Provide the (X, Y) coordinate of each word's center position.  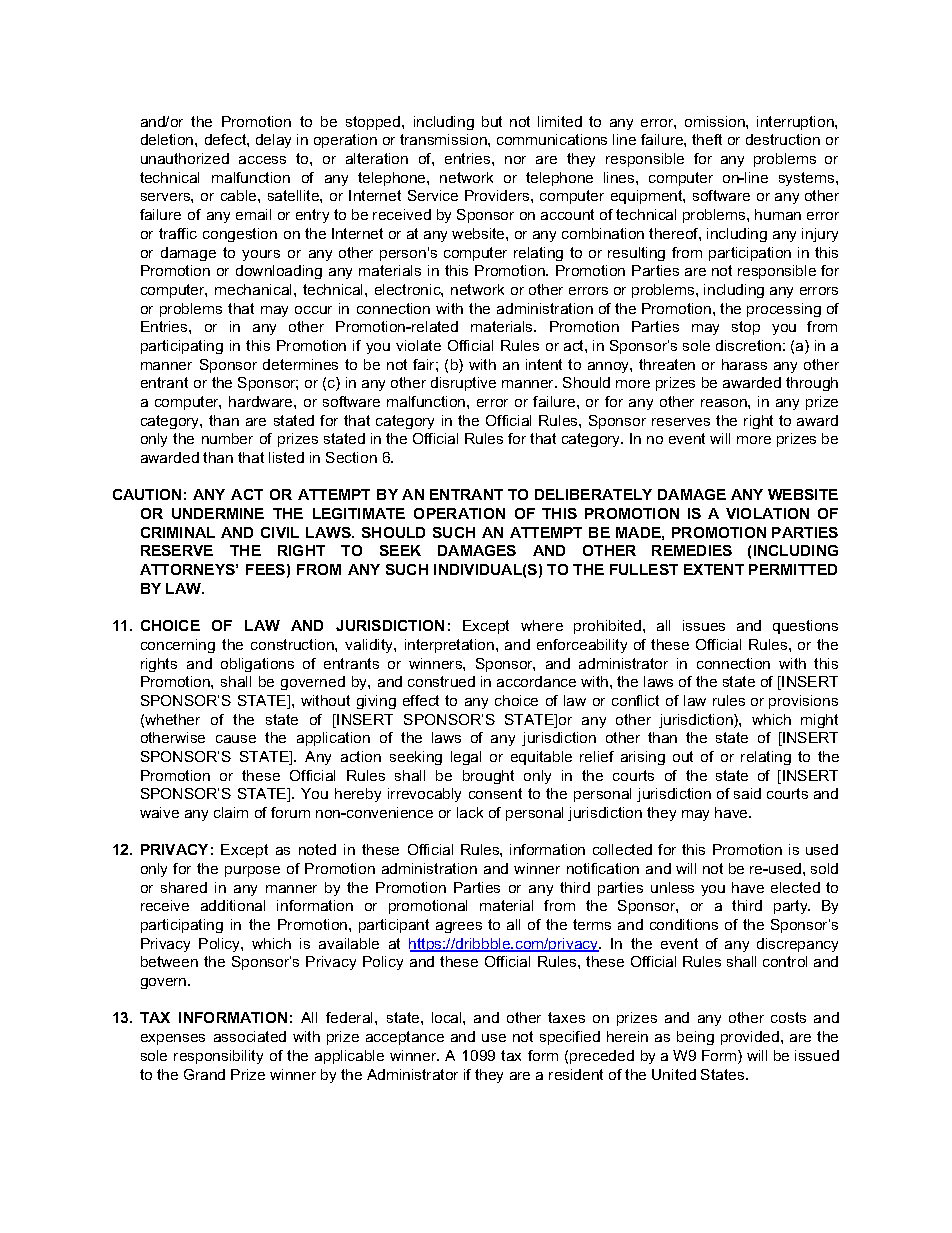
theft (707, 139)
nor (515, 160)
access (262, 160)
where (542, 625)
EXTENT (714, 569)
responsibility (218, 1057)
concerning (178, 646)
